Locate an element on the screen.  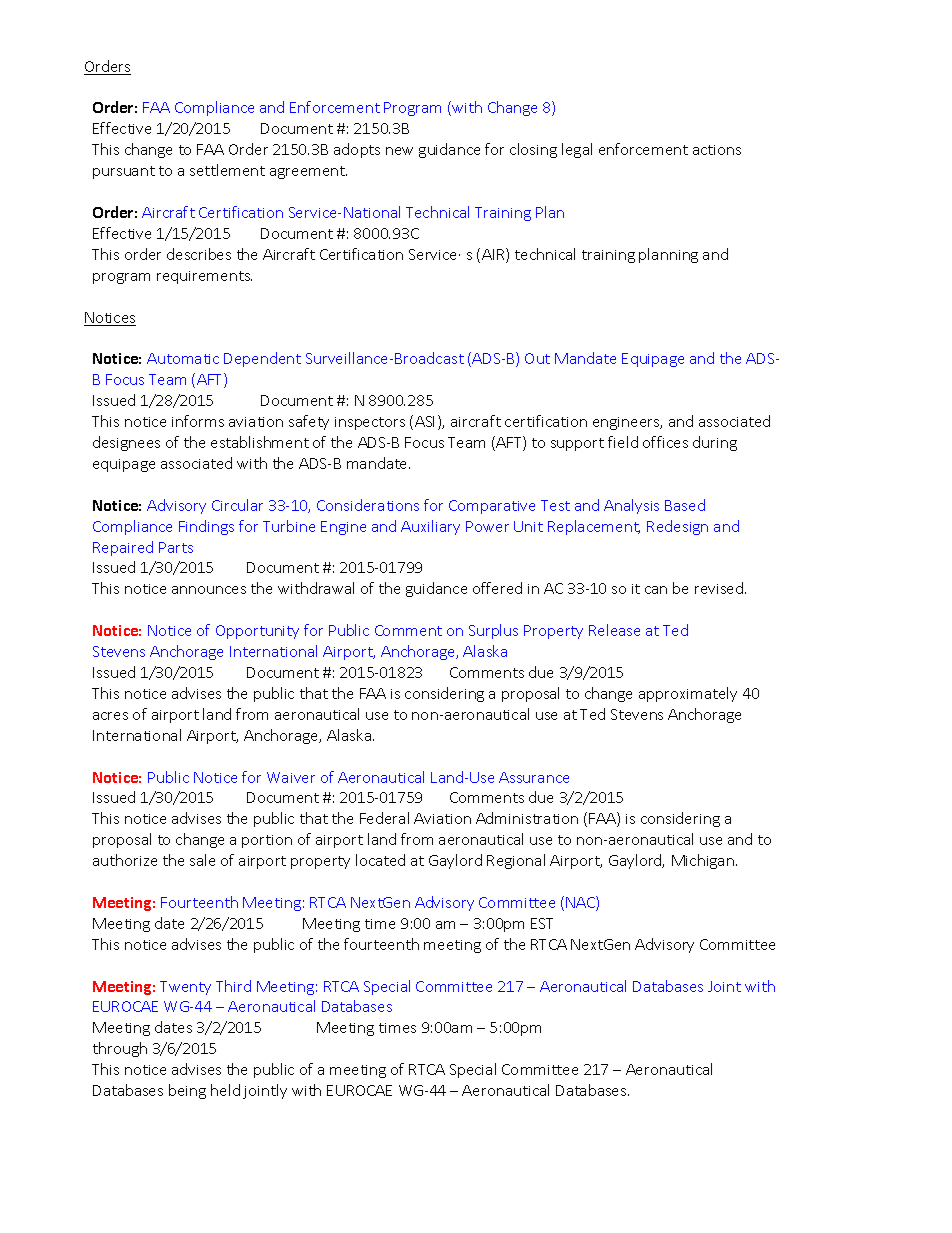
announces is located at coordinates (209, 590).
